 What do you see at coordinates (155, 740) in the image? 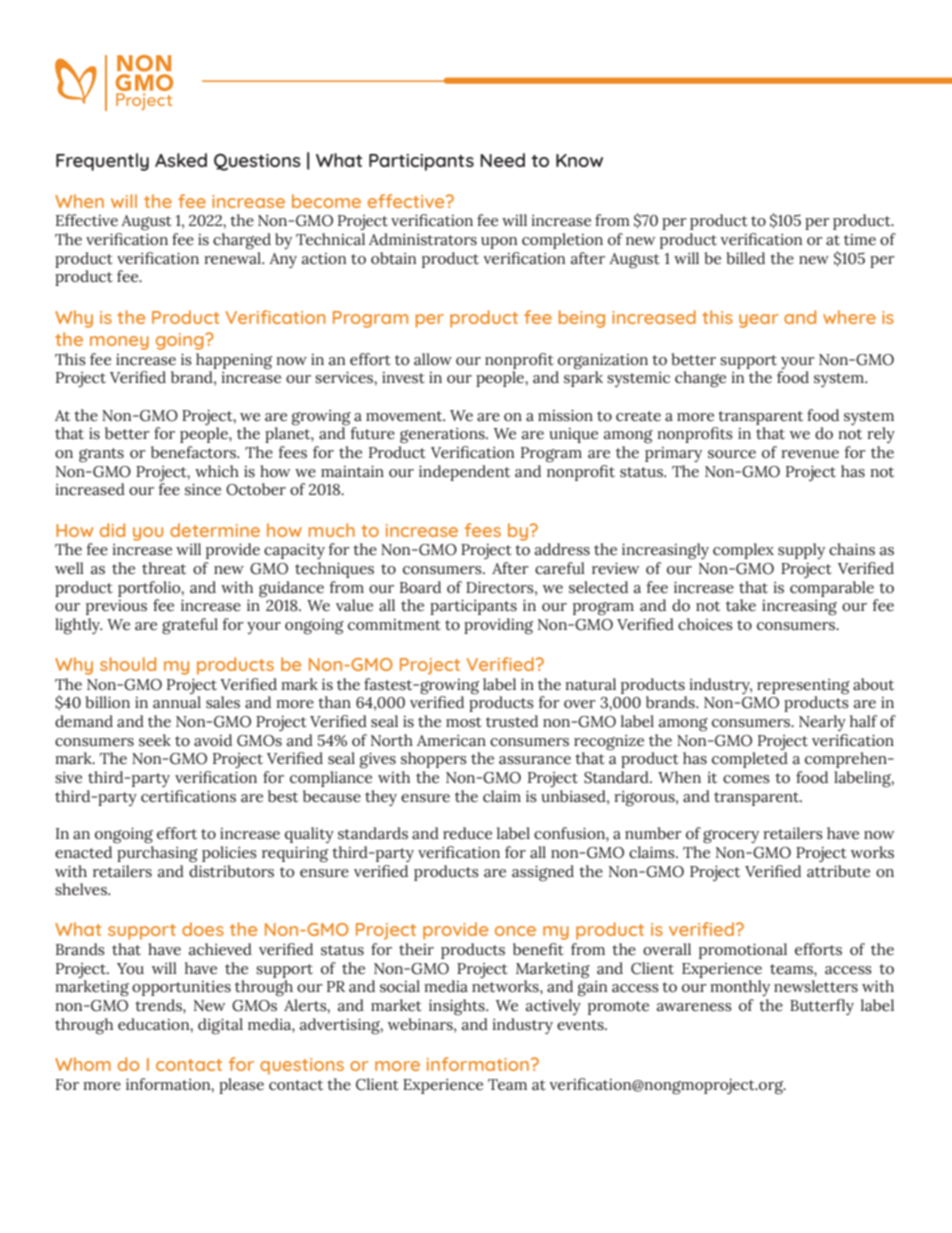
I see `seek` at bounding box center [155, 740].
